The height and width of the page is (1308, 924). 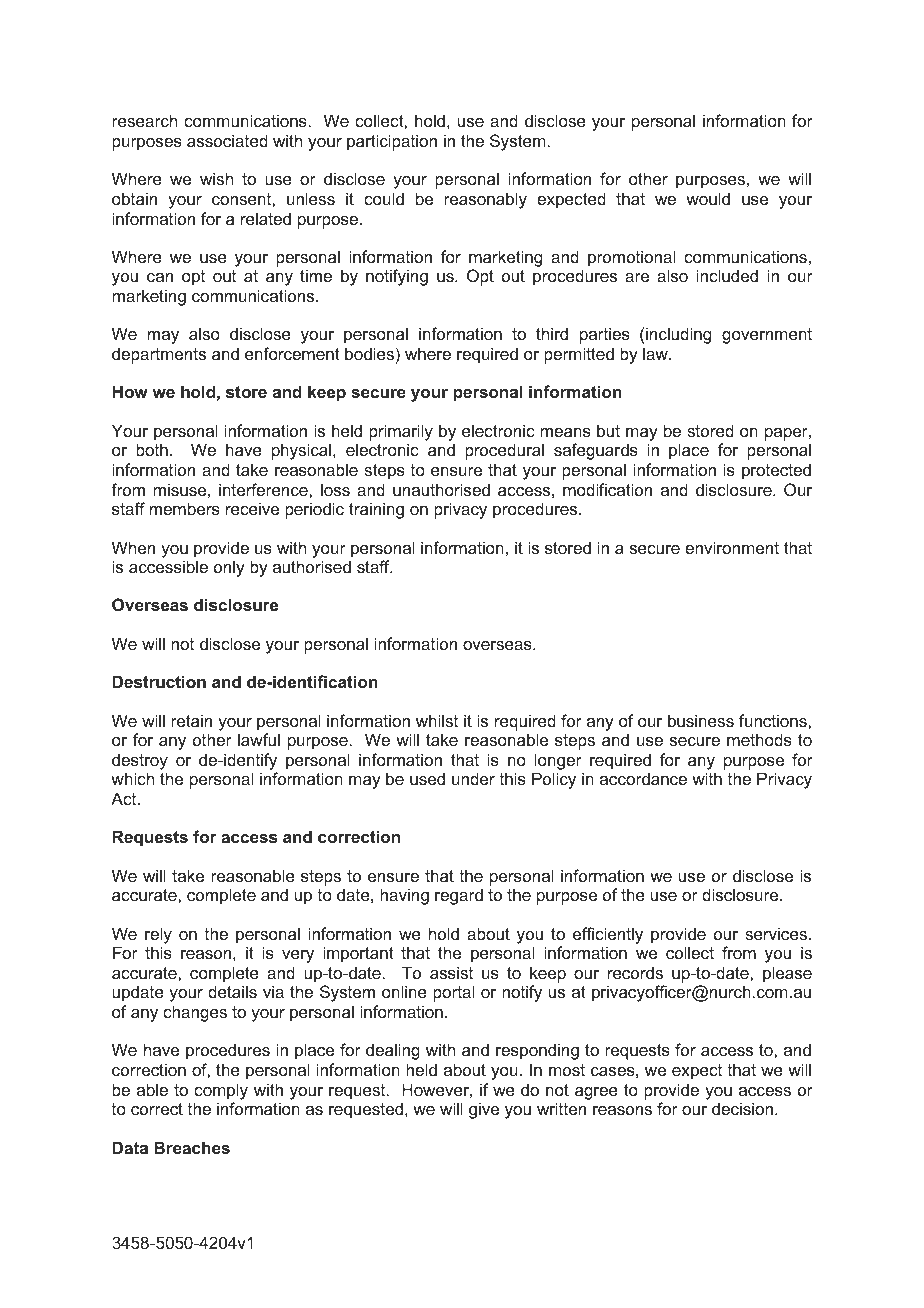 What do you see at coordinates (221, 1091) in the page?
I see `comply` at bounding box center [221, 1091].
